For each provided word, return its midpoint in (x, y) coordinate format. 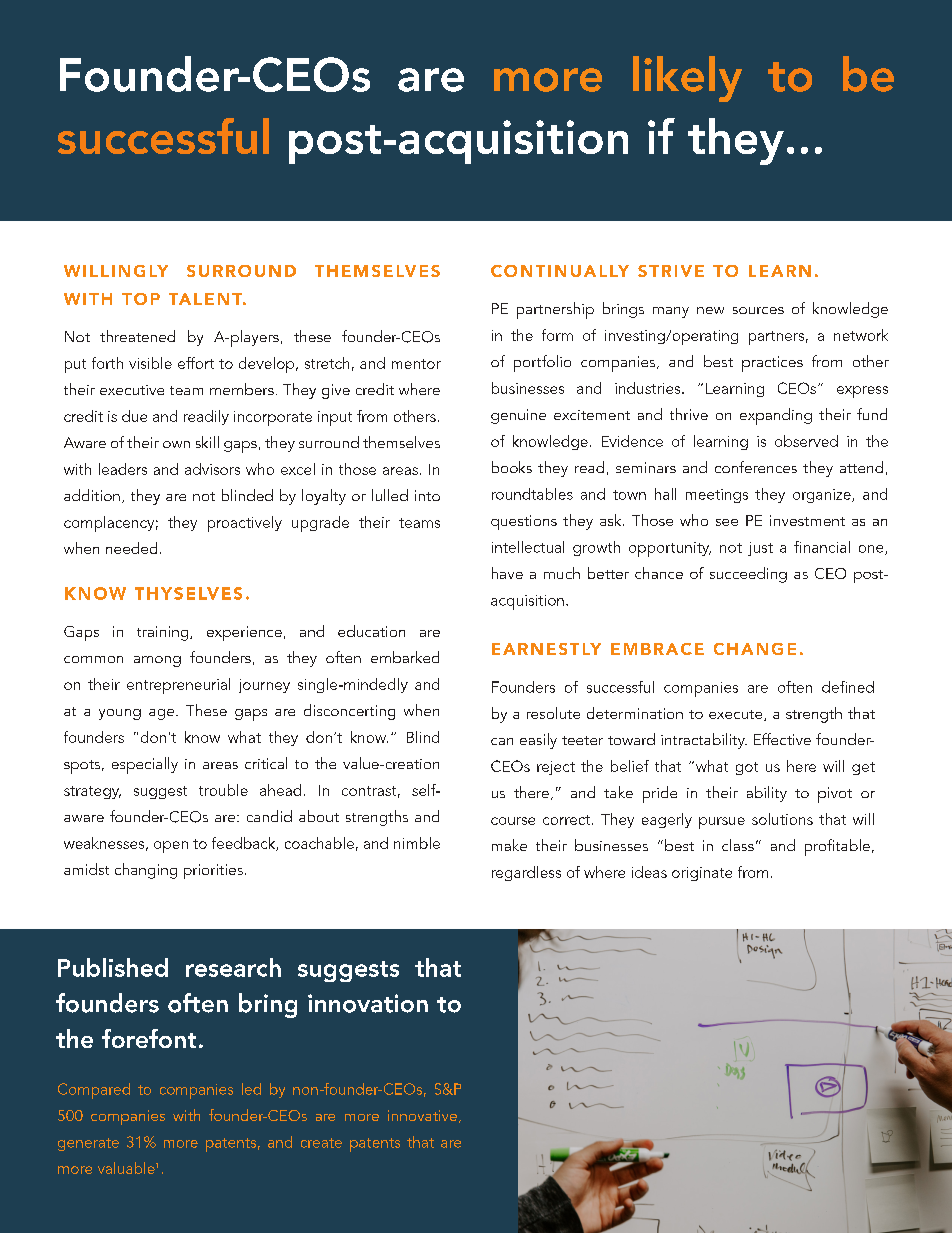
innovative (422, 1115)
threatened (137, 336)
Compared (94, 1091)
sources (758, 310)
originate (702, 874)
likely (687, 79)
